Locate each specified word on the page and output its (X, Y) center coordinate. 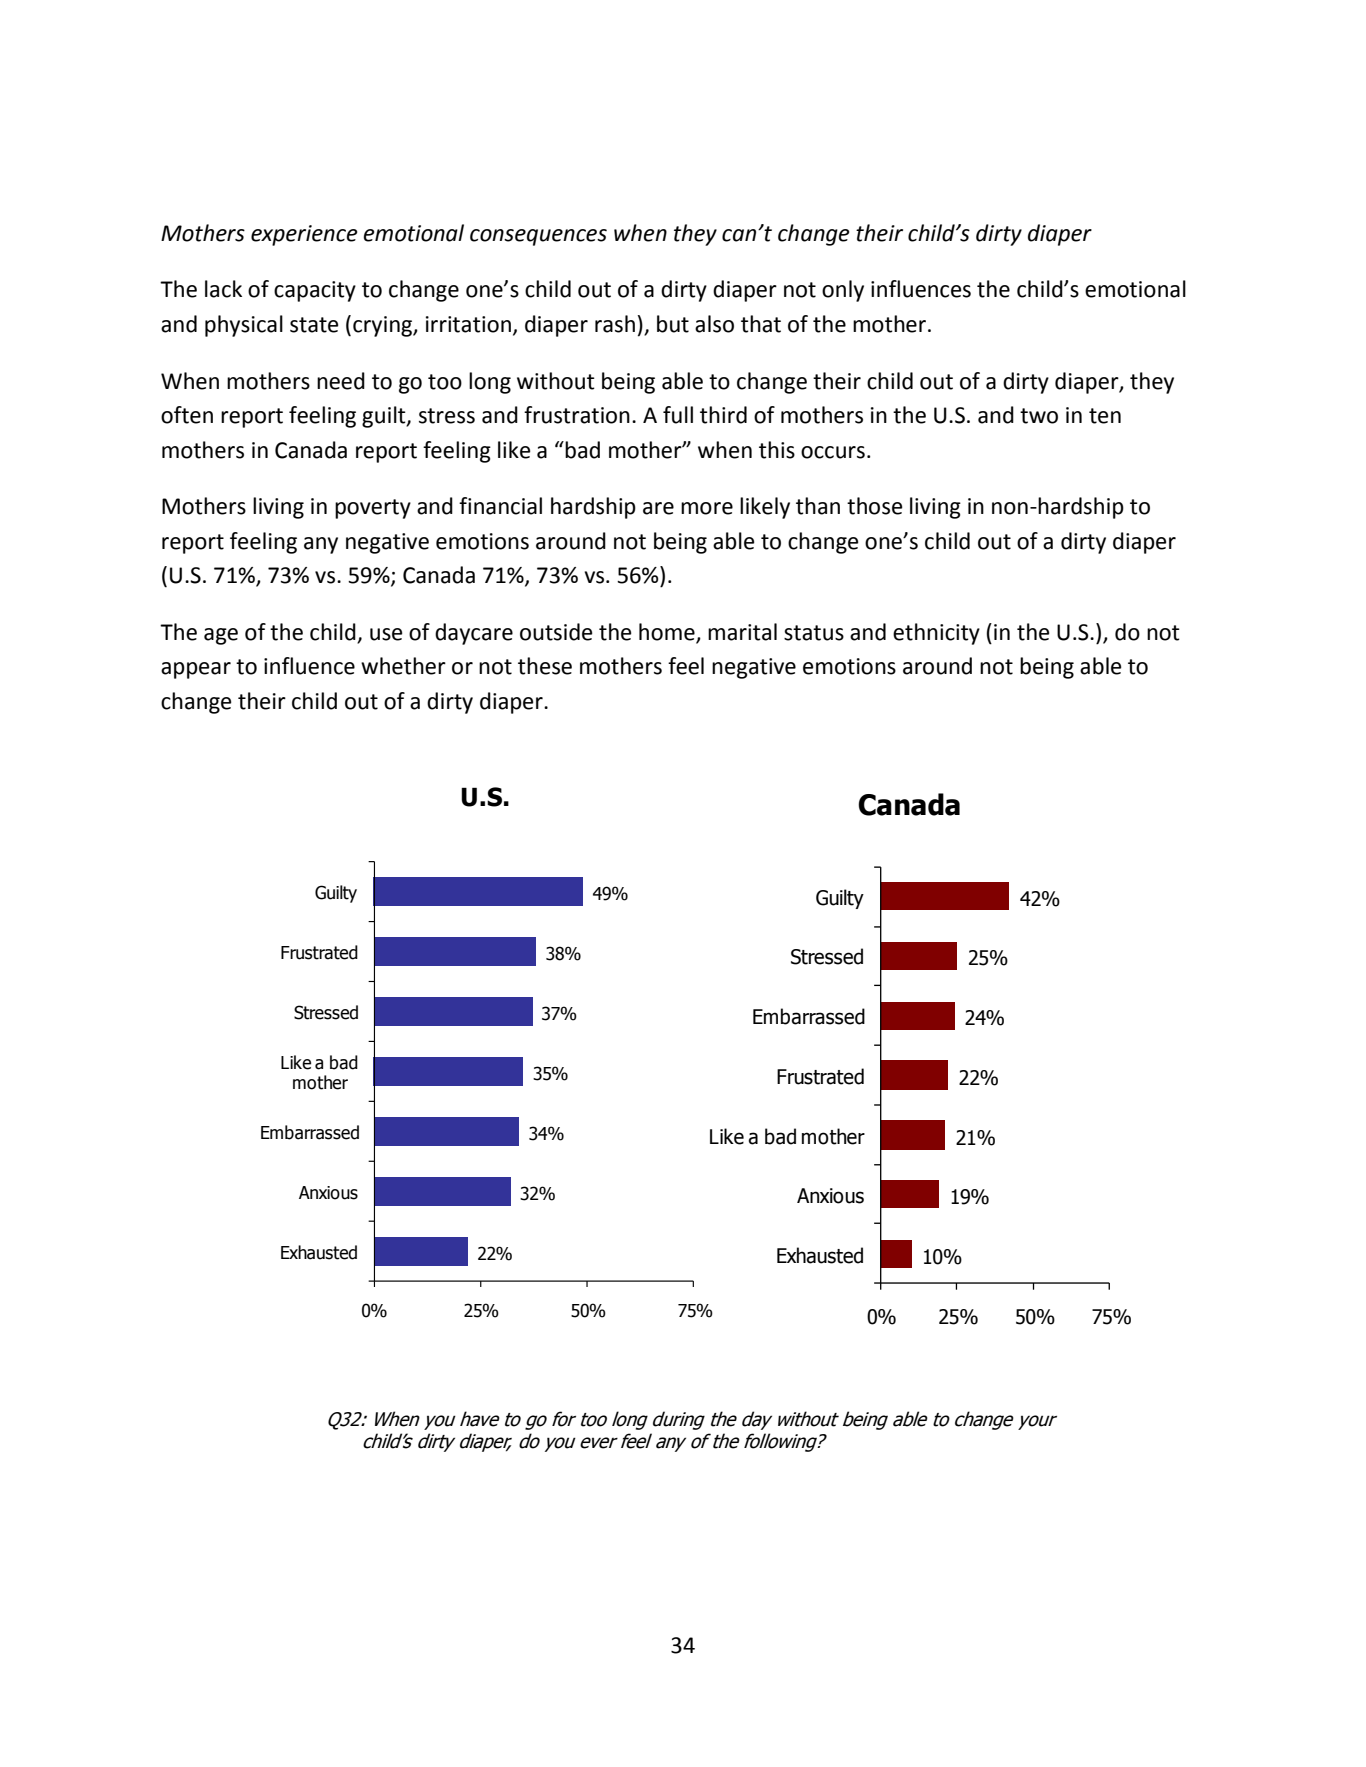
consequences (538, 237)
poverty (373, 509)
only (843, 291)
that (761, 324)
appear (196, 670)
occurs (833, 452)
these (545, 666)
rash (615, 324)
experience (304, 235)
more (707, 508)
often (187, 415)
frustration (577, 415)
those (875, 506)
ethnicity (936, 634)
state (314, 325)
